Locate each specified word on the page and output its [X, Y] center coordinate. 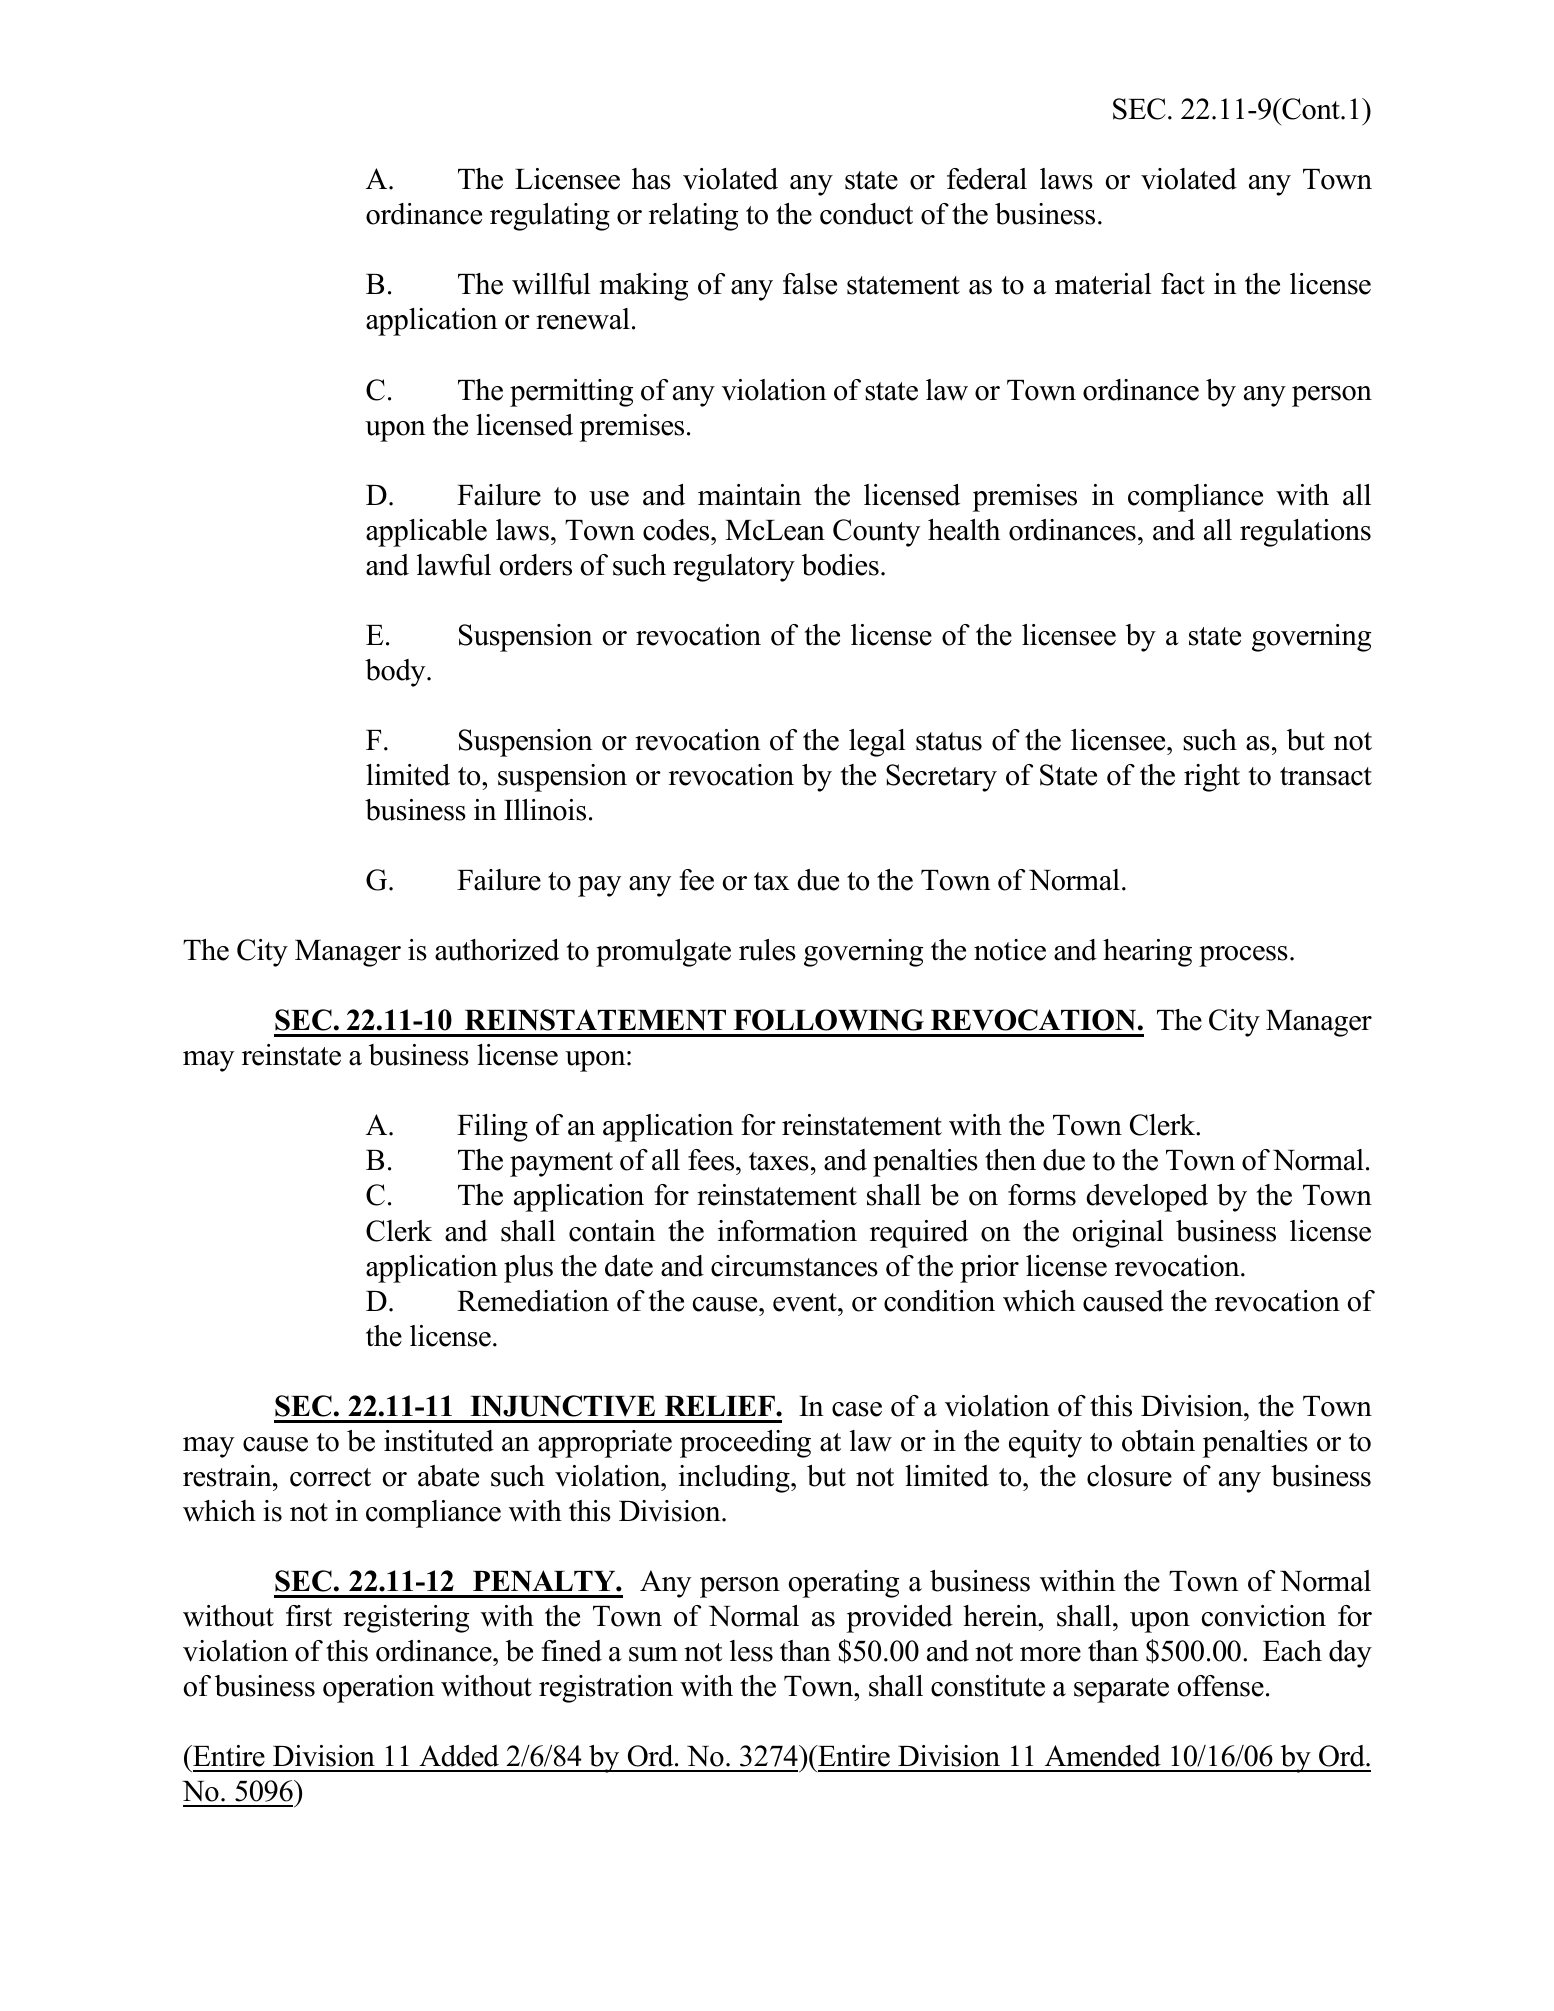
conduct [866, 214]
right [1212, 778]
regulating [550, 217]
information [787, 1231]
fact [1183, 284]
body [396, 673]
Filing [492, 1128]
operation [379, 1689]
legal [877, 743]
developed [1147, 1198]
